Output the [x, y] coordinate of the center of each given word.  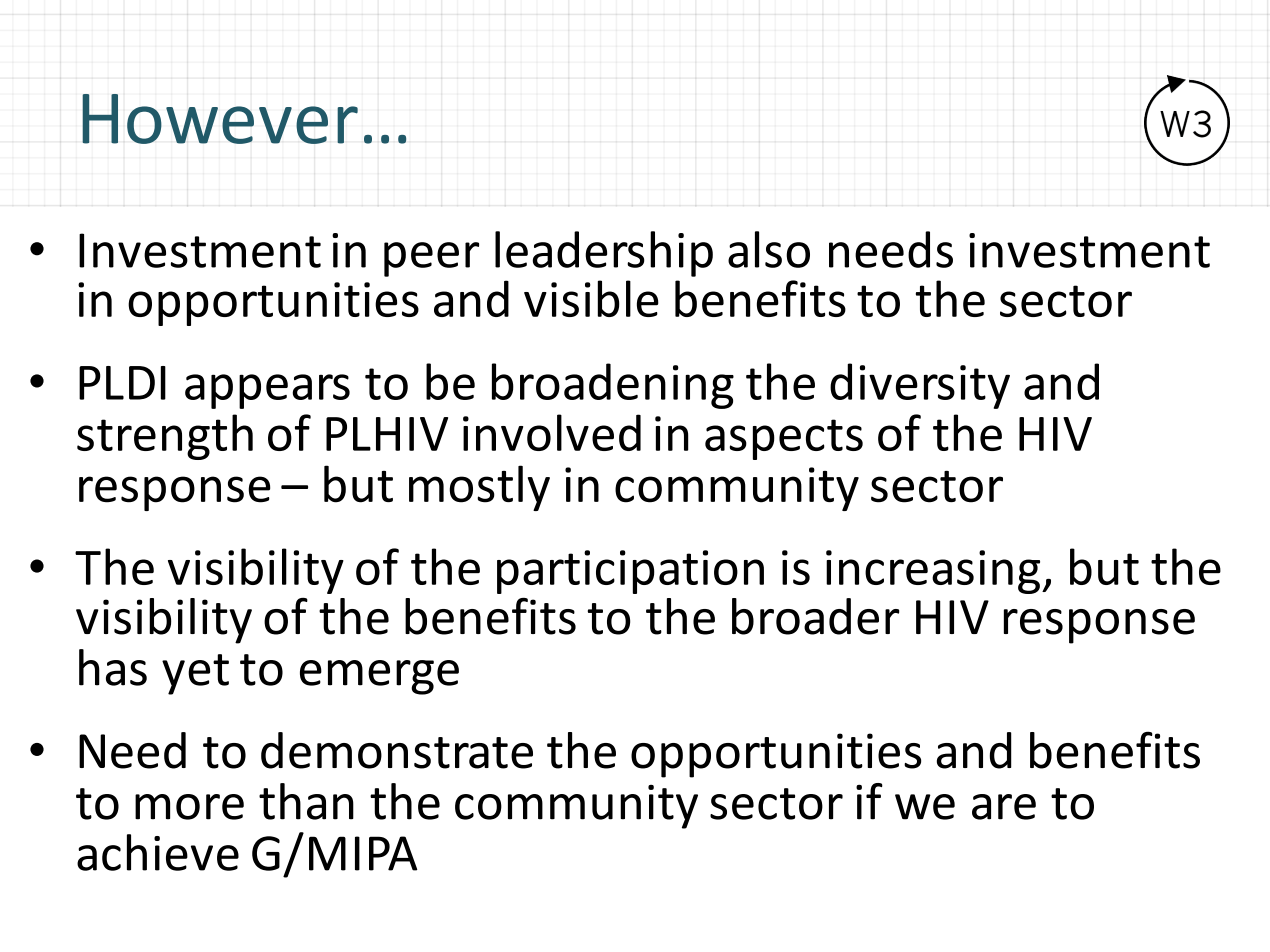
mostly [479, 488]
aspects [784, 439]
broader [816, 616]
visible [591, 298]
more [189, 807]
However [220, 119]
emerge [379, 677]
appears [267, 391]
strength [165, 437]
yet [195, 674]
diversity [920, 386]
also [769, 249]
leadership [604, 254]
